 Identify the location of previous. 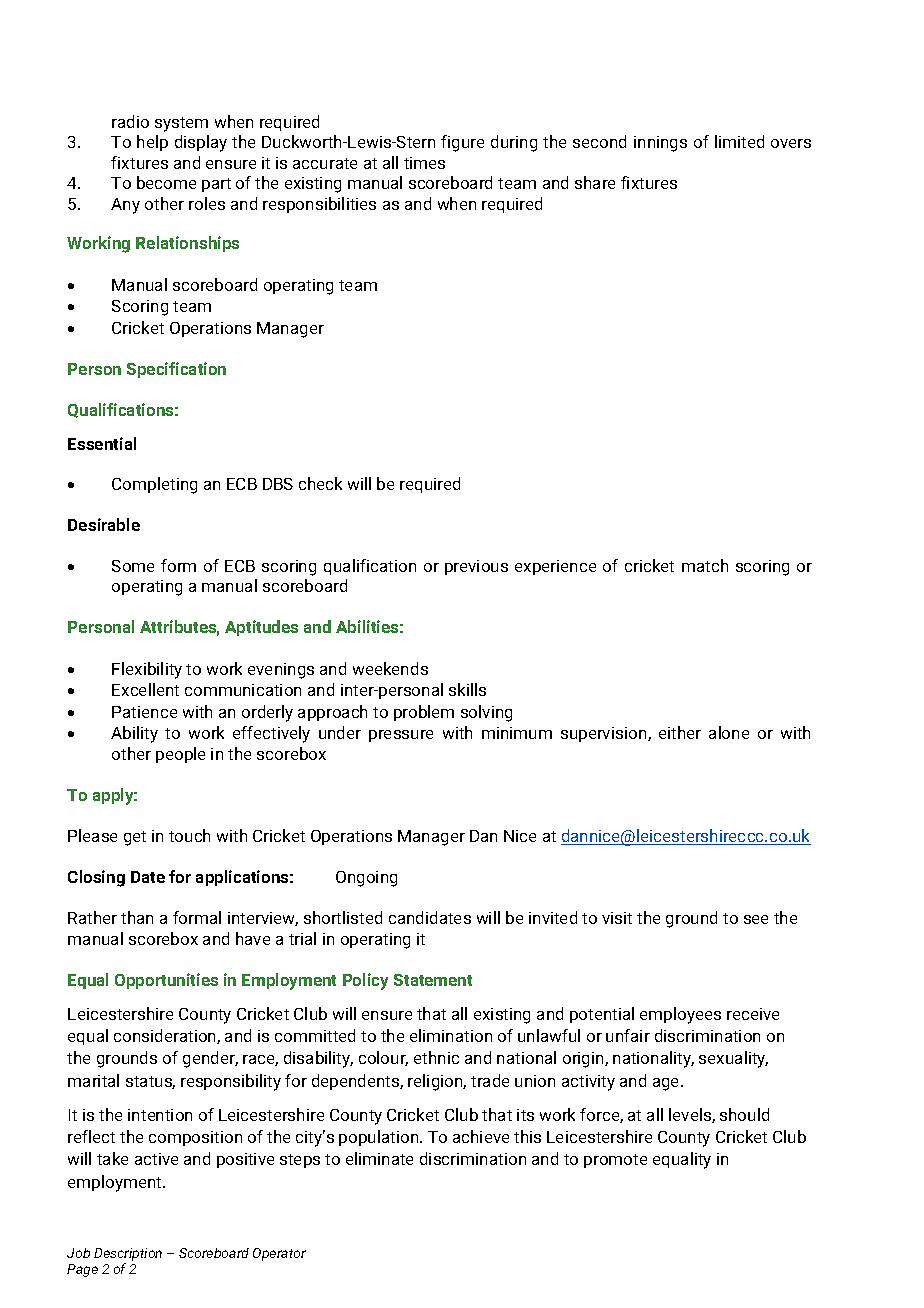
(476, 567).
